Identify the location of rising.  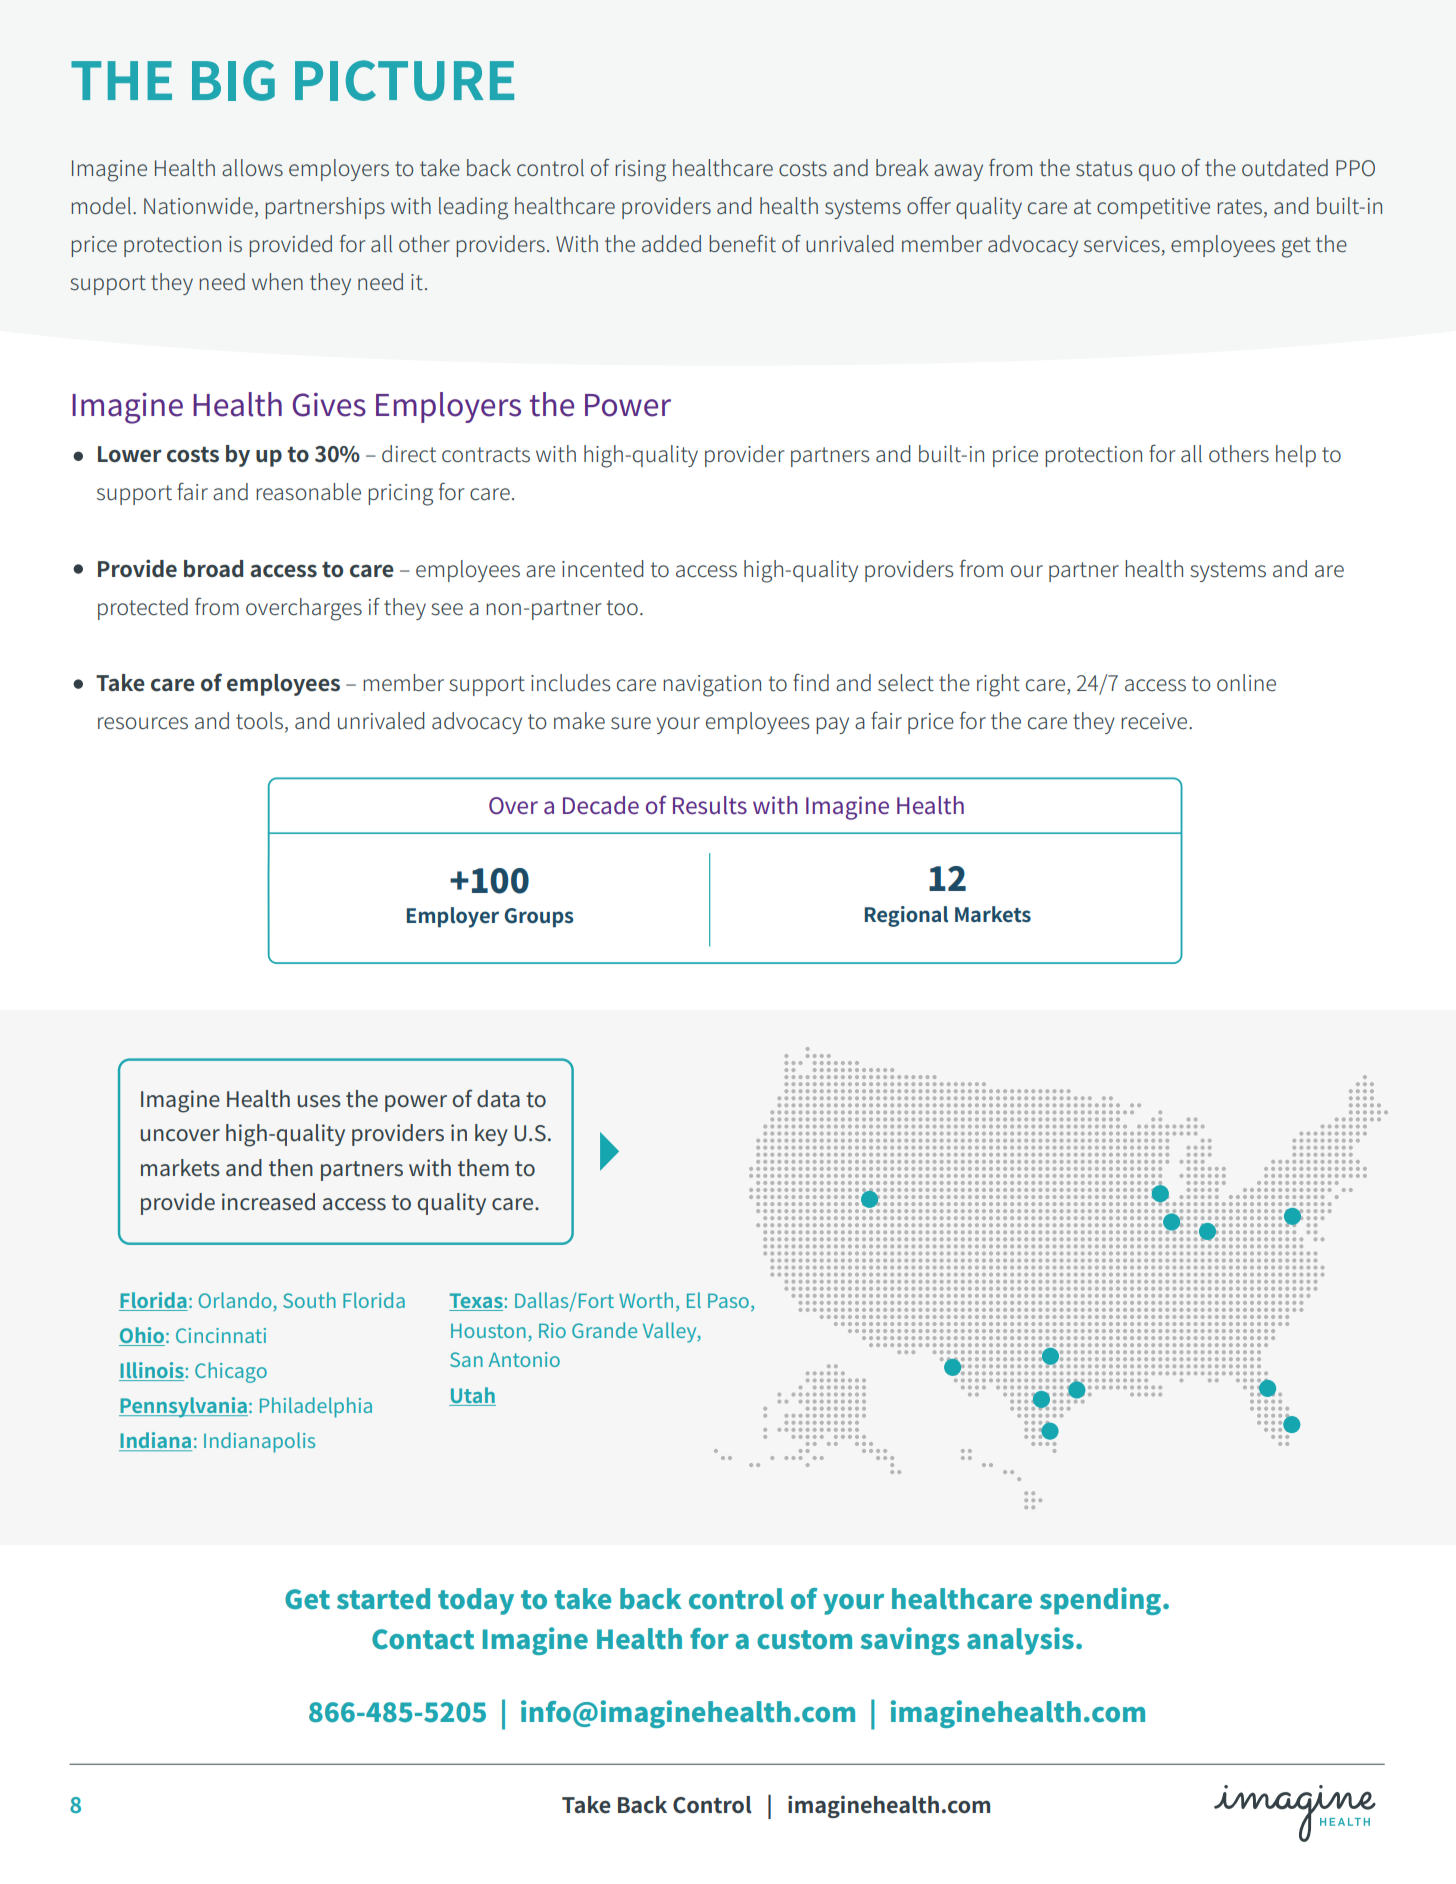
(640, 171).
